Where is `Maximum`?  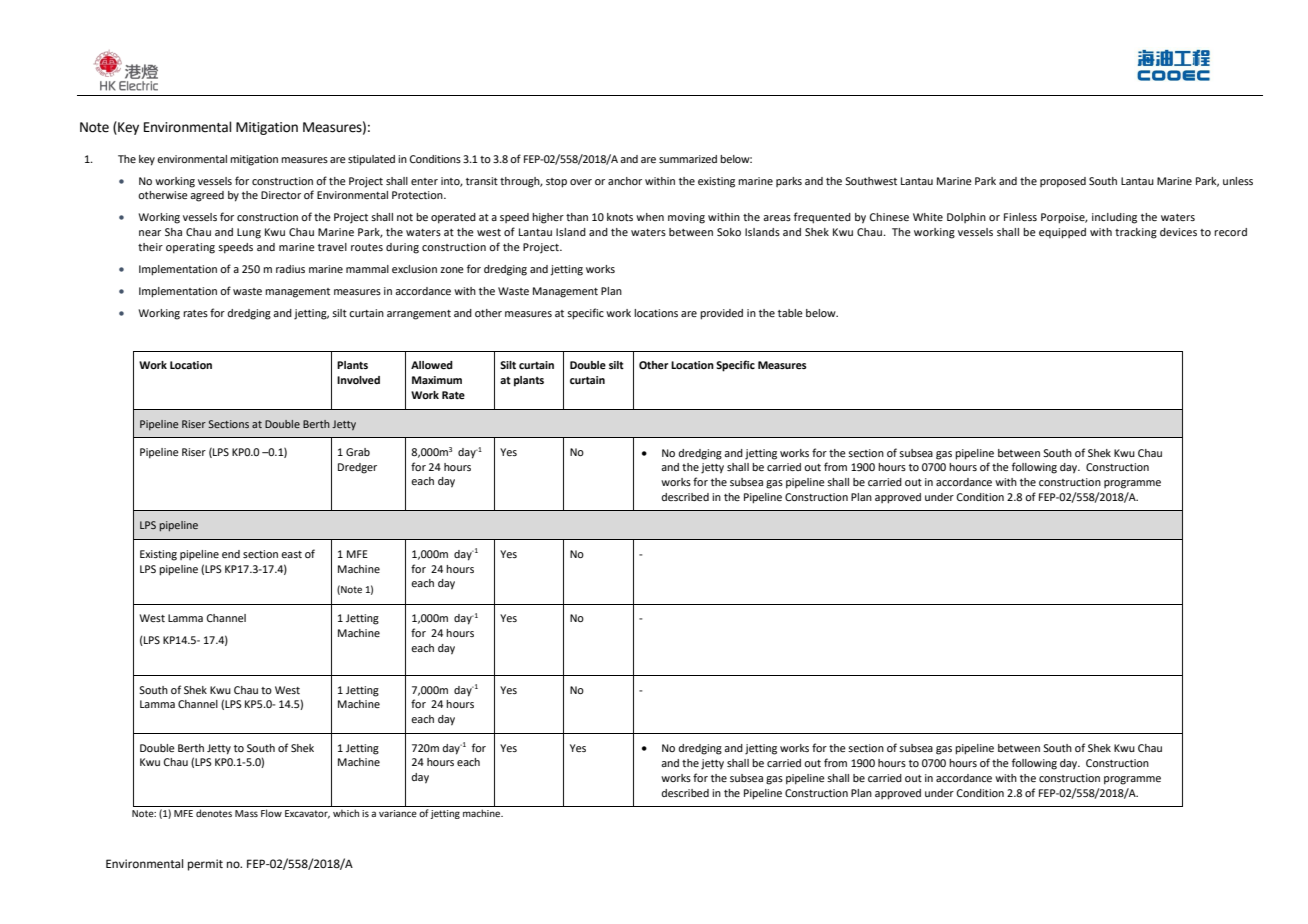
Maximum is located at coordinates (437, 380).
